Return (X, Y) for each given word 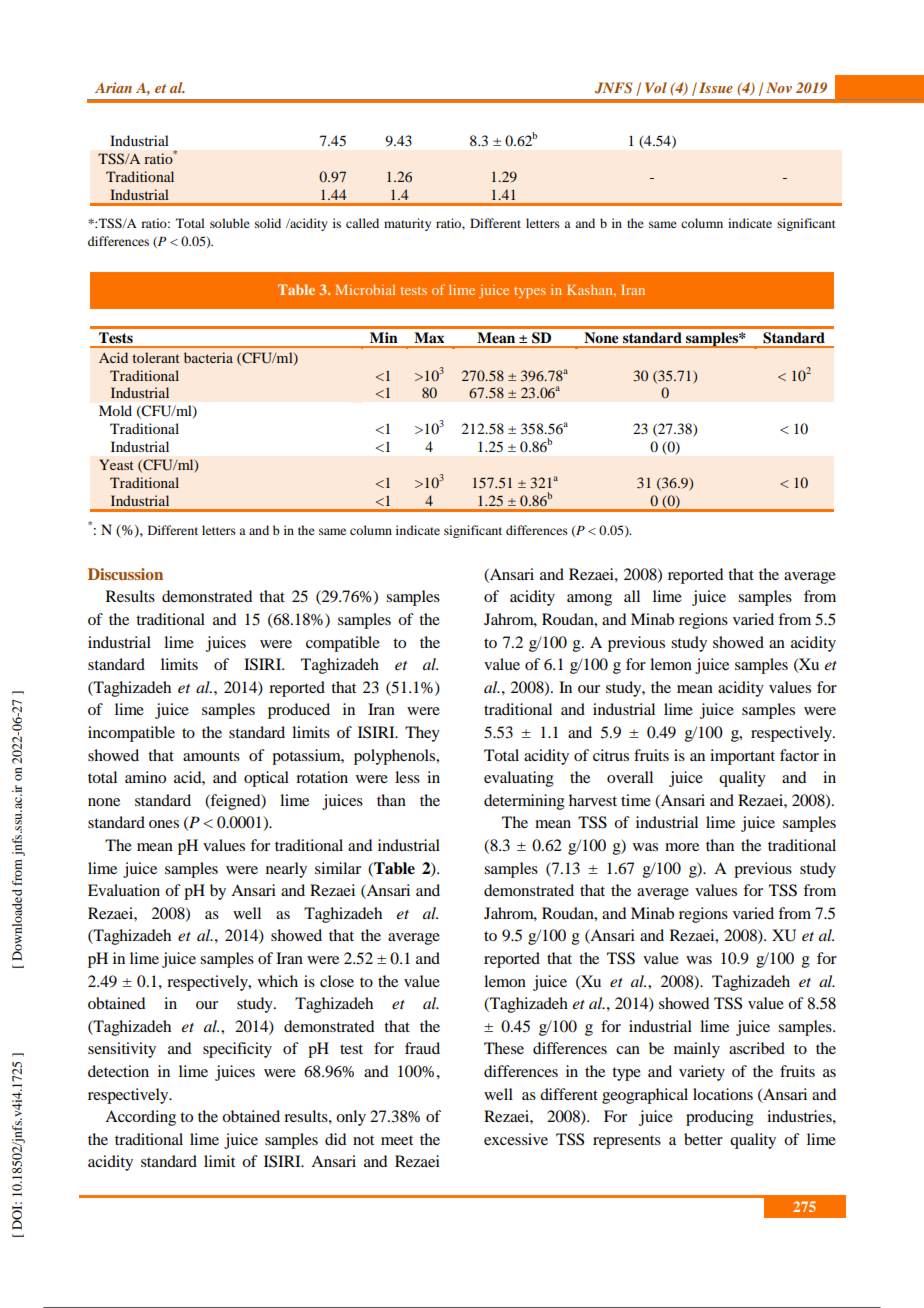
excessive (516, 1139)
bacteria (208, 357)
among (589, 600)
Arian (113, 87)
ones (164, 824)
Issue (716, 87)
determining (524, 802)
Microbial (365, 289)
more (682, 847)
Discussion (125, 574)
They (422, 734)
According (140, 1118)
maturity (407, 224)
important (742, 757)
